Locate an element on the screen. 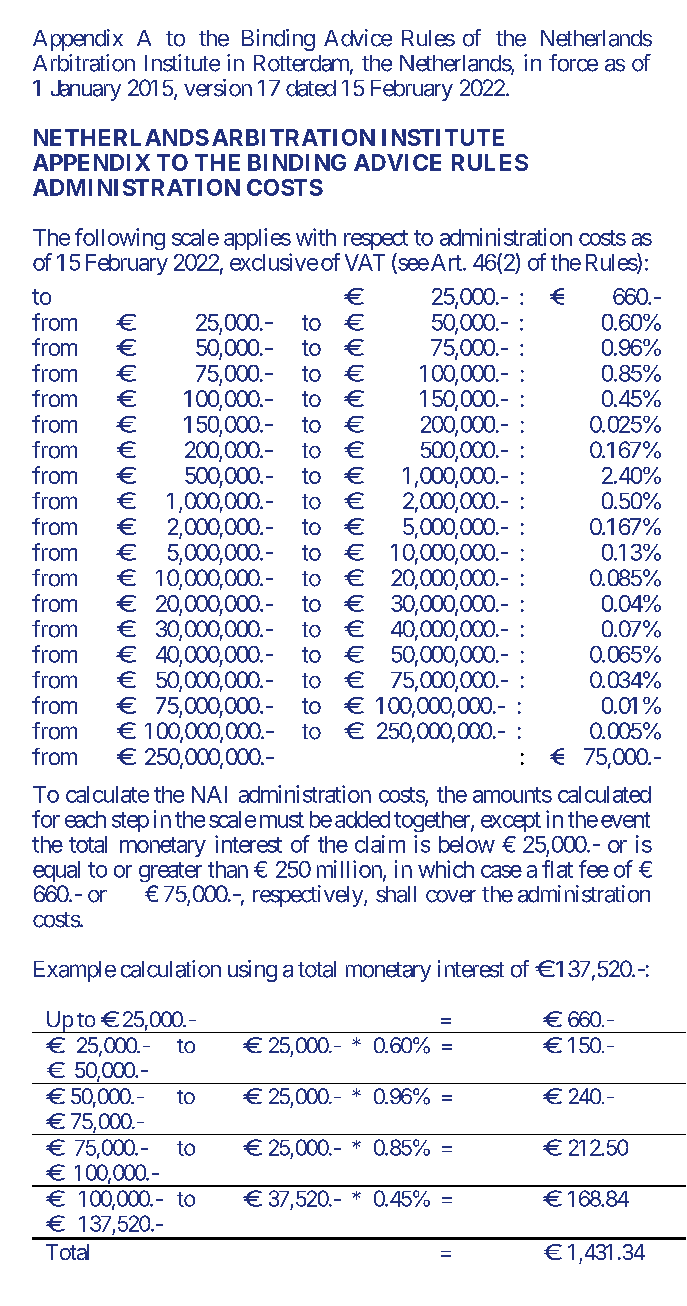 Image resolution: width=687 pixels, height=1306 pixels. January is located at coordinates (86, 90).
